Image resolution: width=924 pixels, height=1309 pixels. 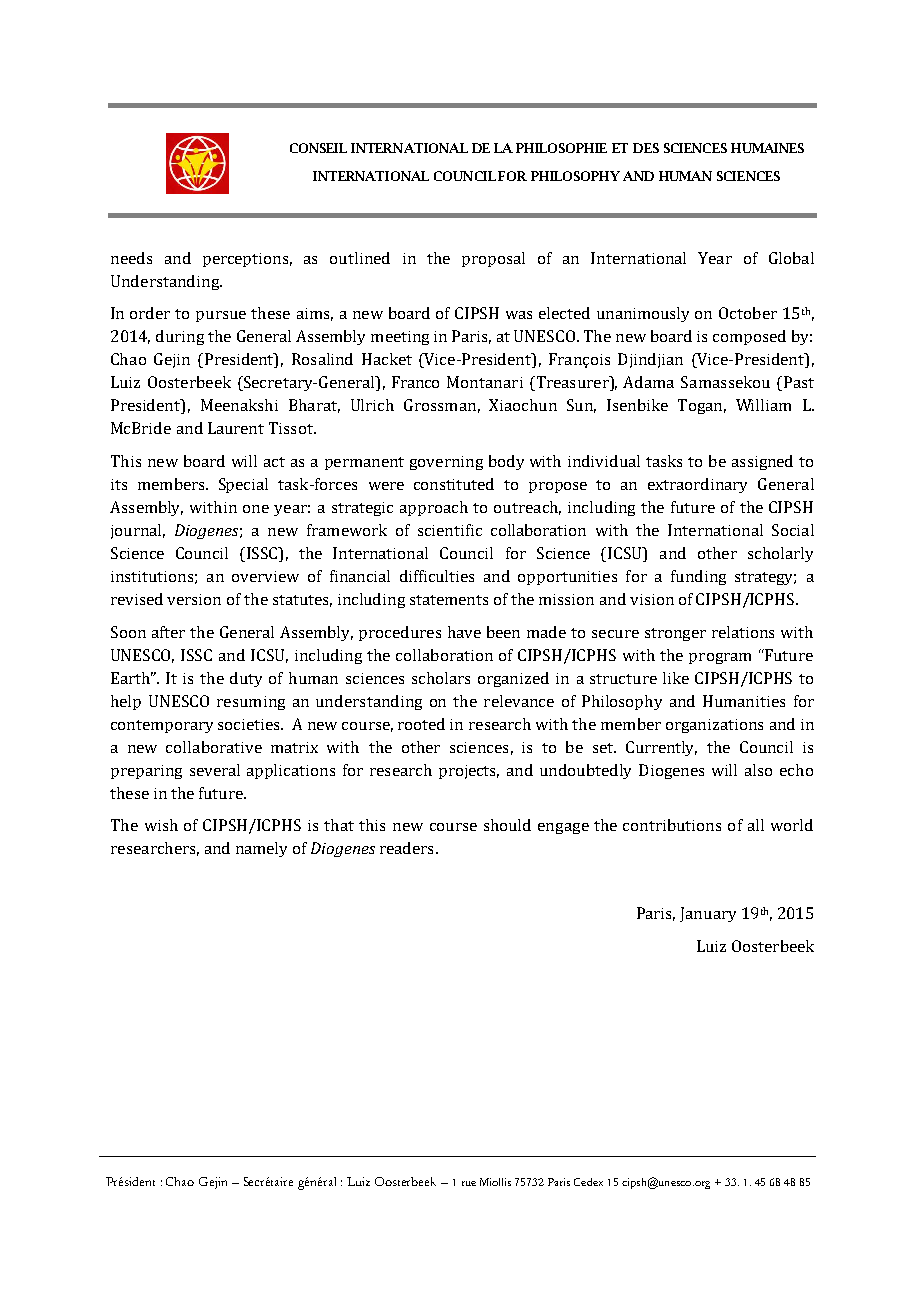 I want to click on rue, so click(x=469, y=1183).
